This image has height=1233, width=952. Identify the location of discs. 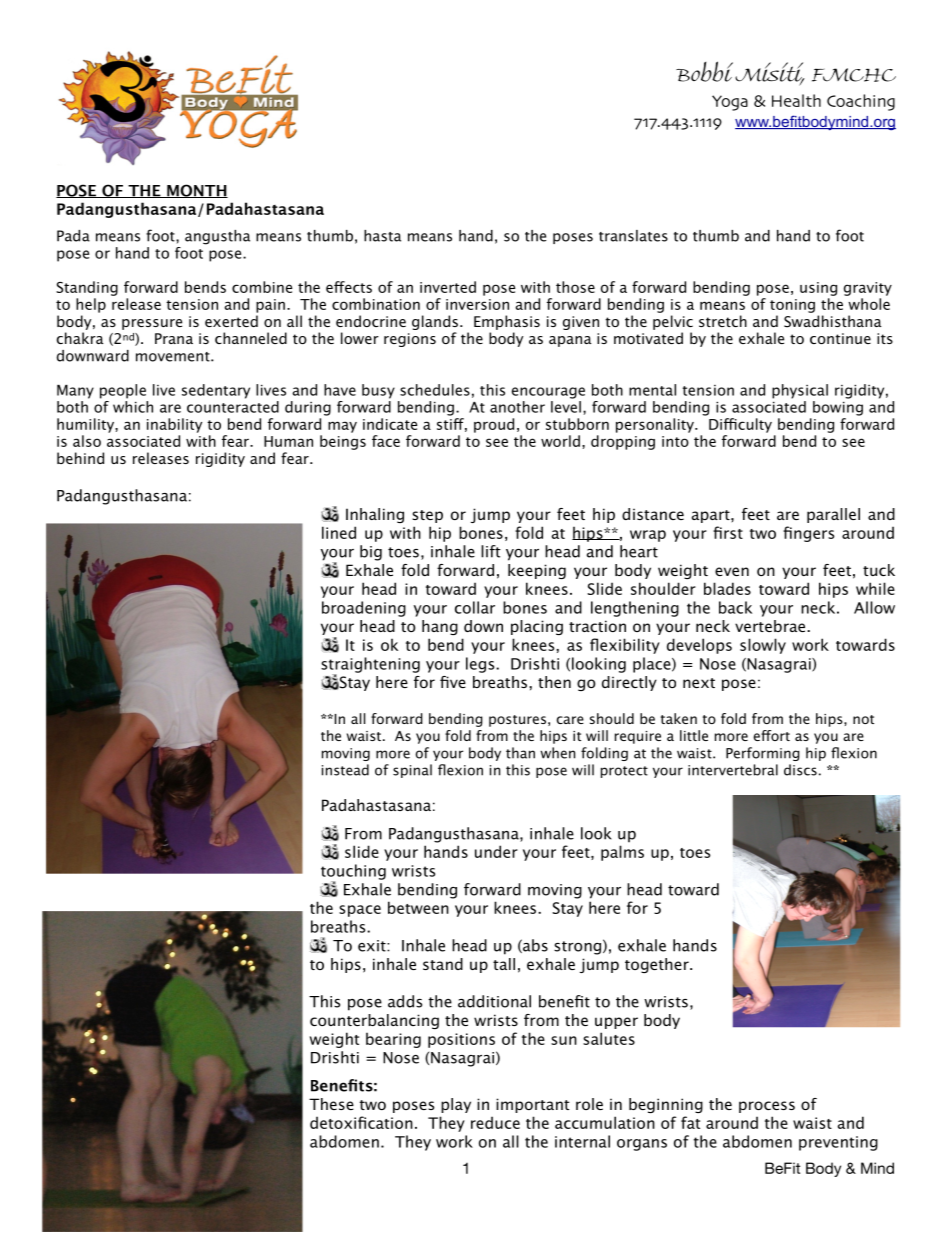
(800, 770).
